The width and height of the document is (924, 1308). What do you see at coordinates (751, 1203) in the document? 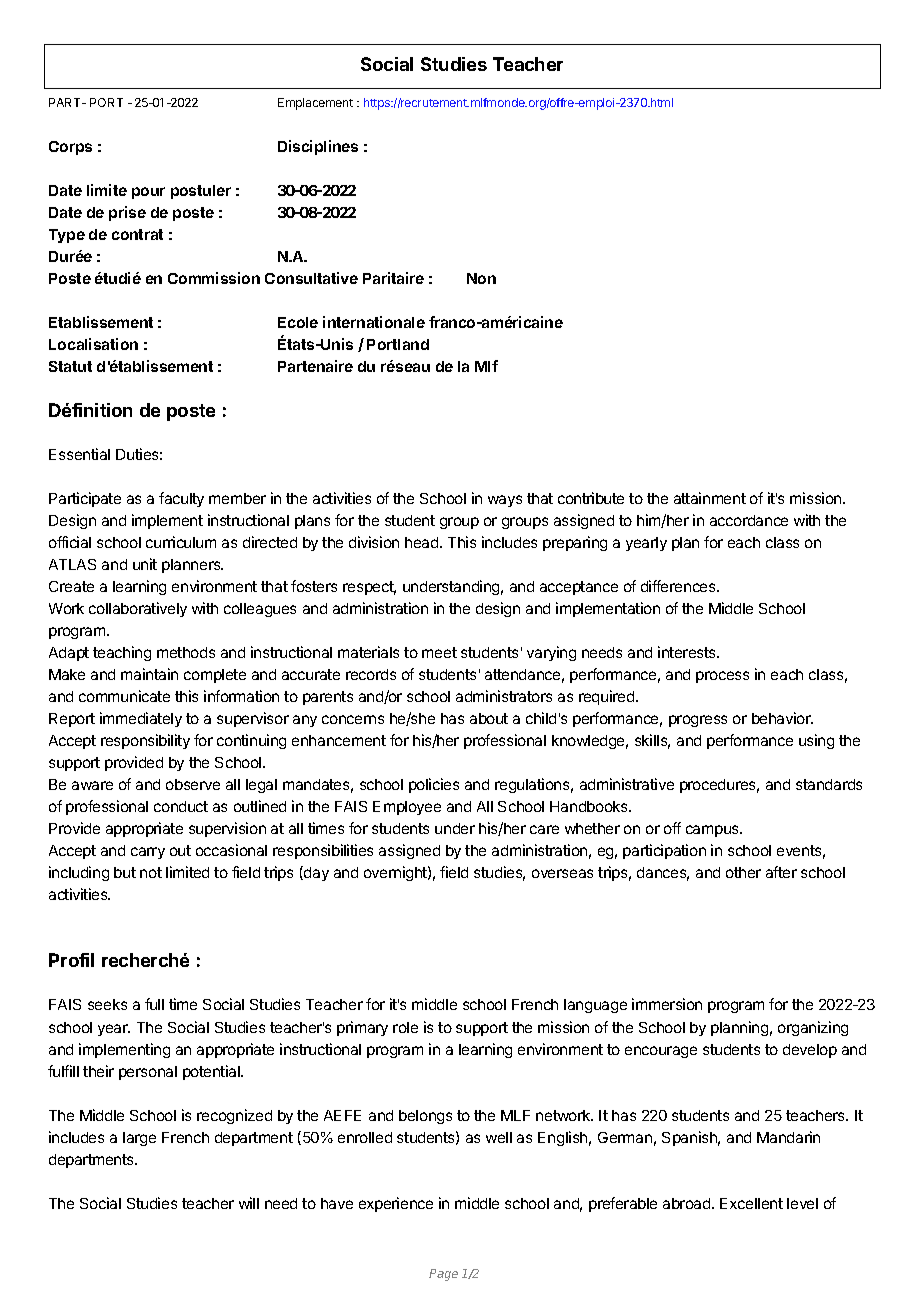
I see `Excellent` at bounding box center [751, 1203].
